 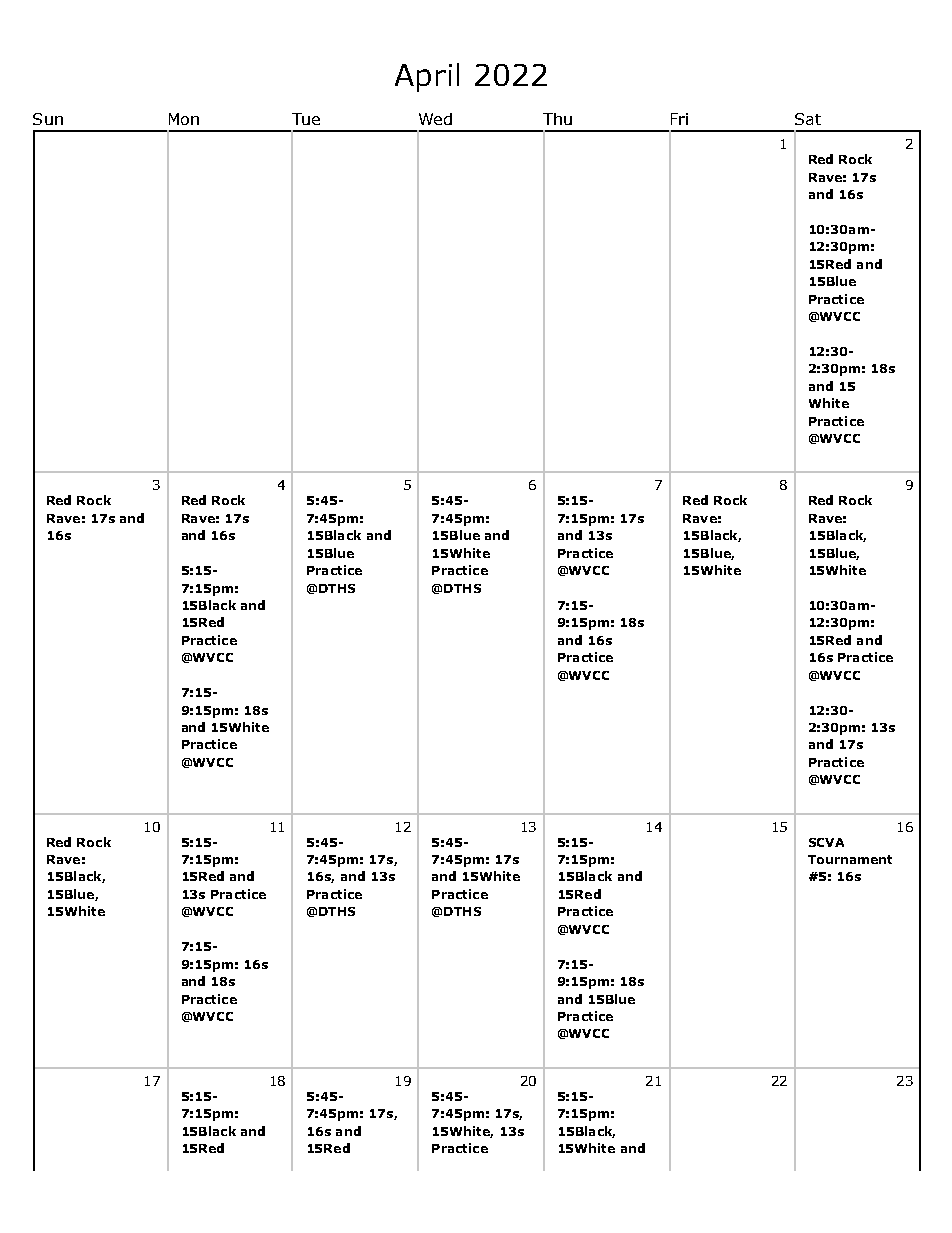 I want to click on Sun, so click(x=48, y=119).
